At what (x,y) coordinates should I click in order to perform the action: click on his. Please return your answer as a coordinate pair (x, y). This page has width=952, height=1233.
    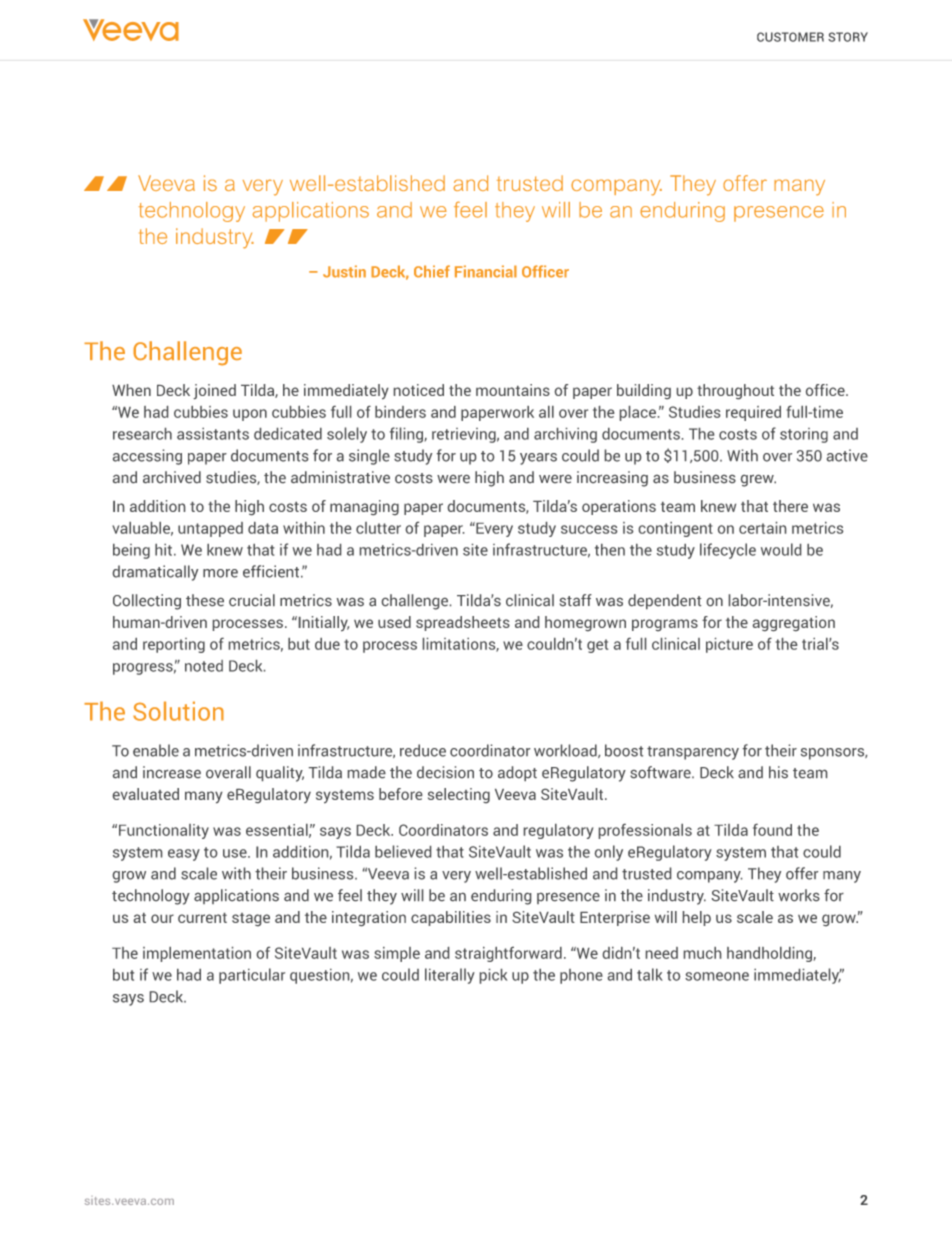
    Looking at the image, I should click on (778, 772).
